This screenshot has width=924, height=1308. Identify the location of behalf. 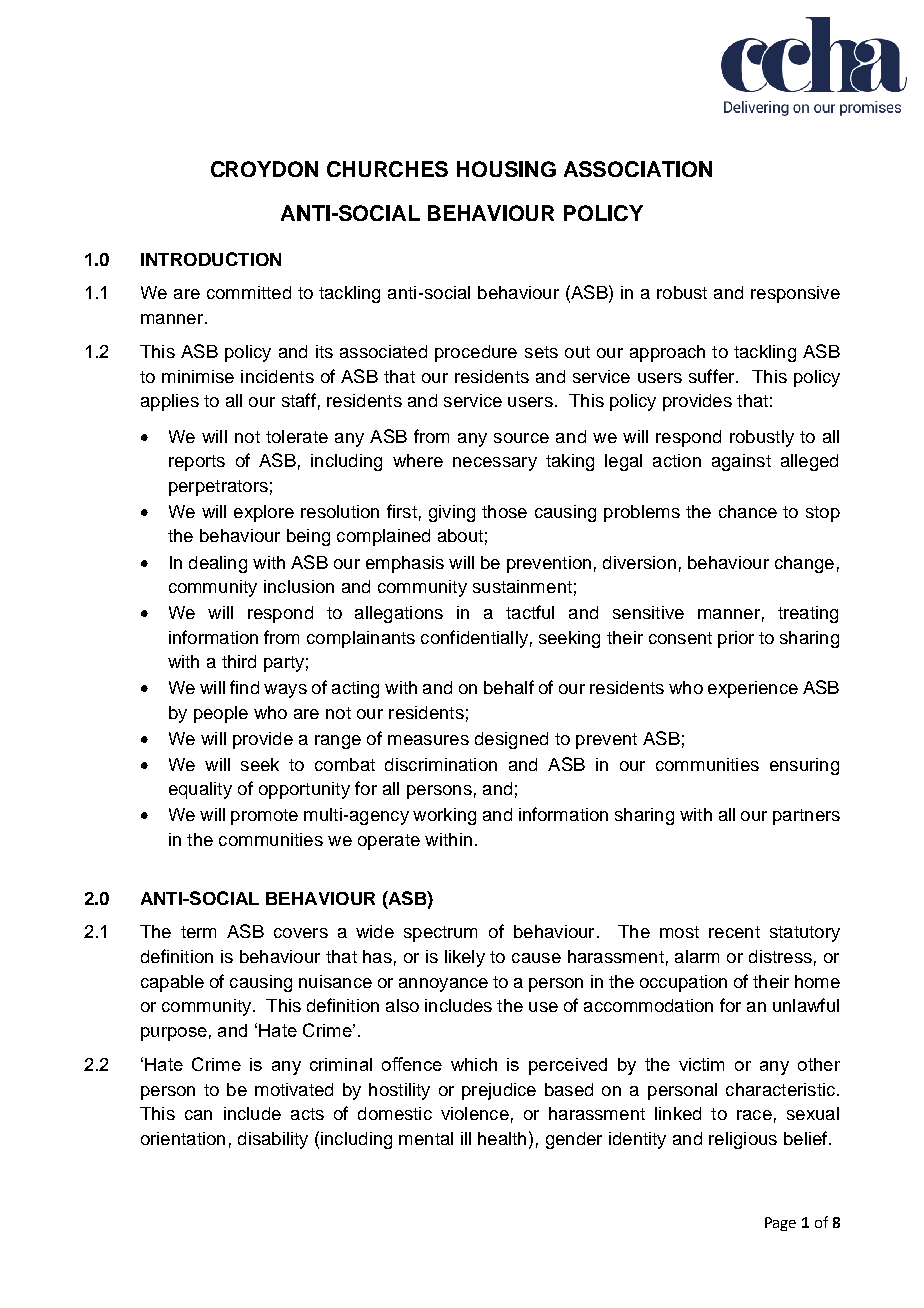
(509, 687).
